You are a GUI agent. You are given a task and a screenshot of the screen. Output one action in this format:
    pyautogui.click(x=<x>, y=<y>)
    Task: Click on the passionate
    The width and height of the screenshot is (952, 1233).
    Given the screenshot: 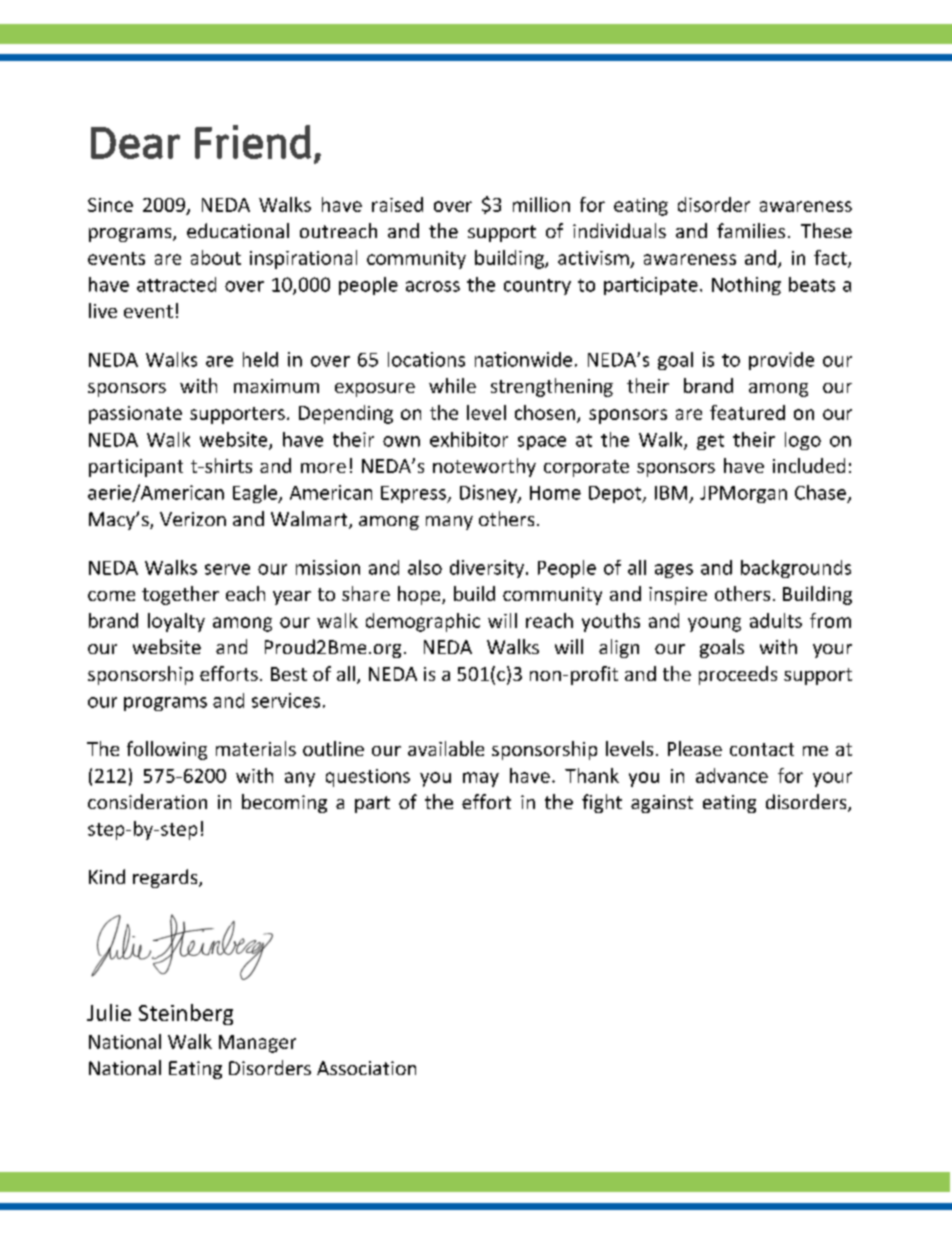 What is the action you would take?
    pyautogui.click(x=135, y=415)
